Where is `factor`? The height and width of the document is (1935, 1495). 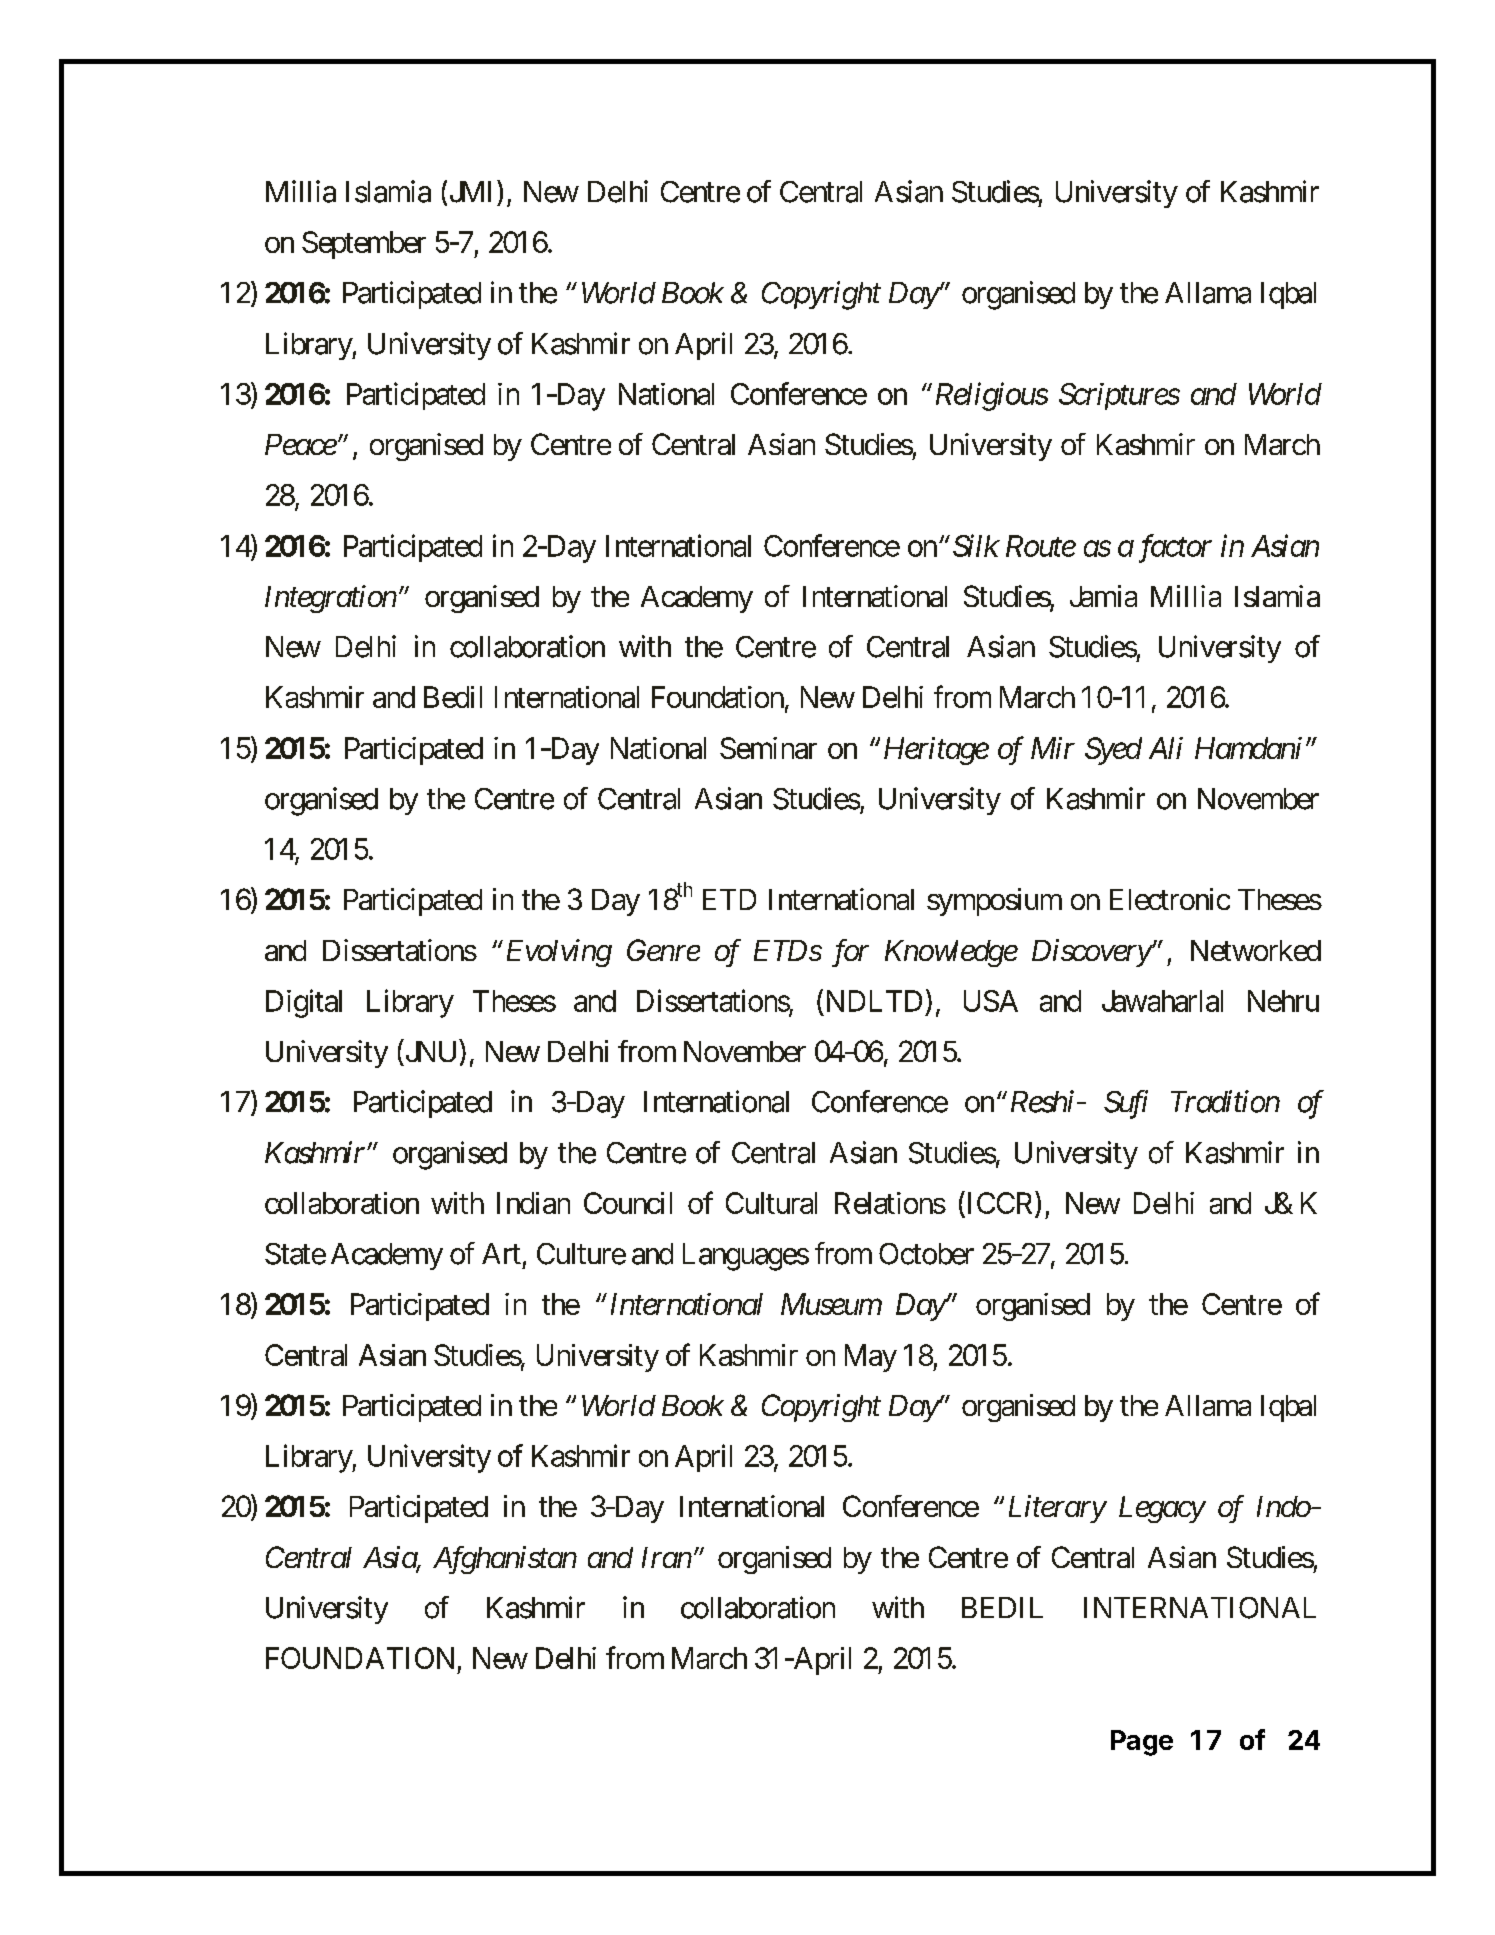
factor is located at coordinates (1175, 548).
